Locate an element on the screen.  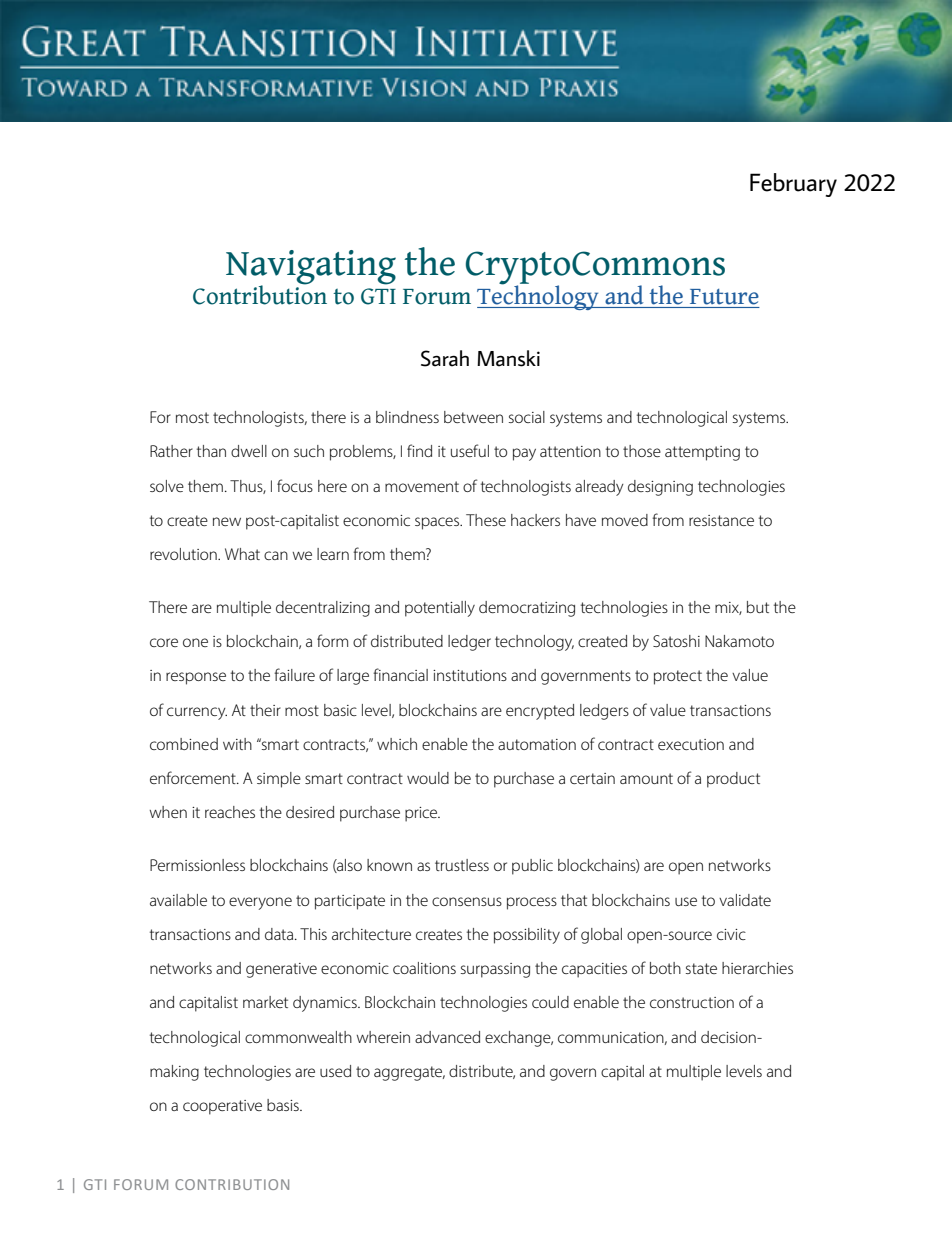
Sarah is located at coordinates (445, 358).
